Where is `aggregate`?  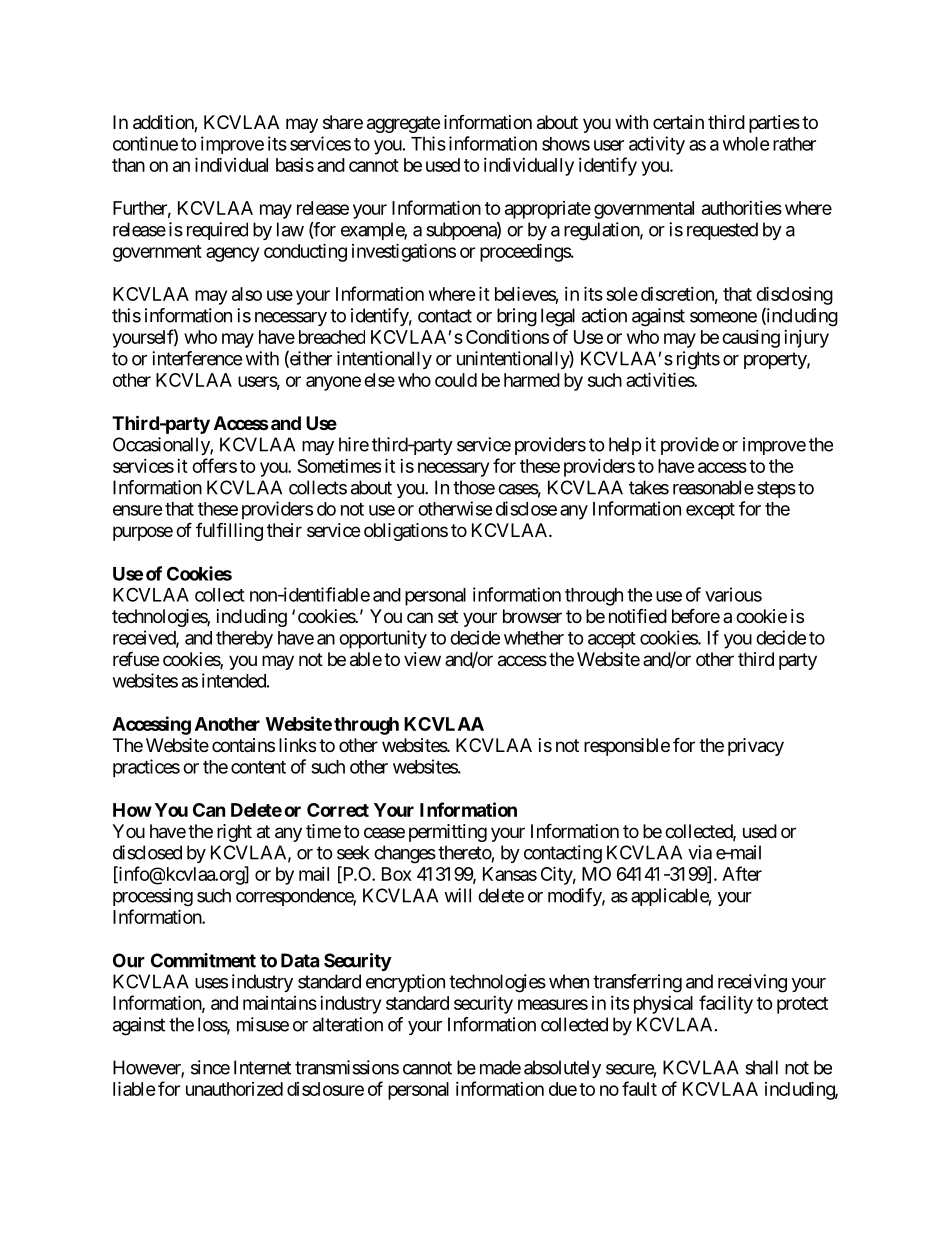 aggregate is located at coordinates (403, 124).
